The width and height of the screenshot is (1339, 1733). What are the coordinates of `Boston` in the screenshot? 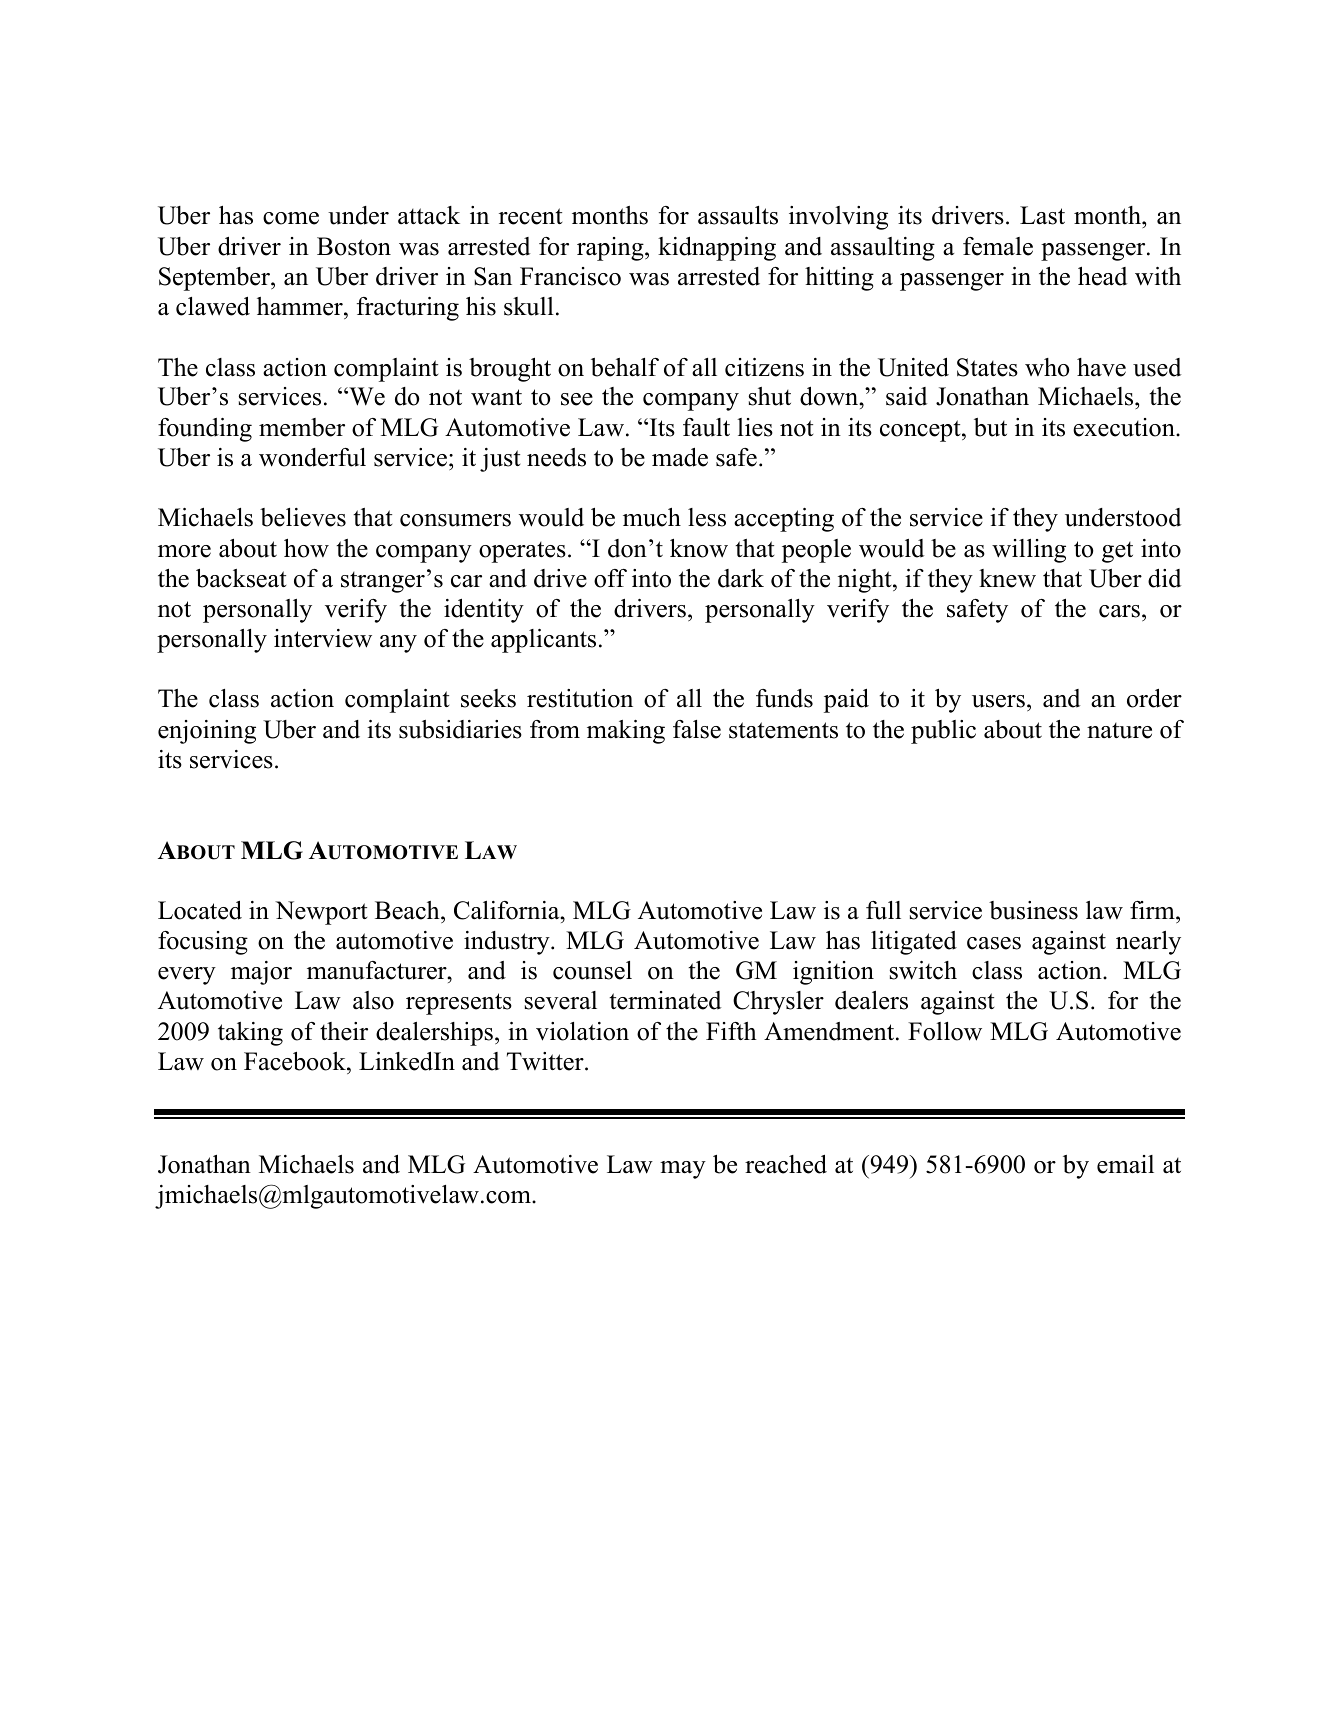 It's located at (354, 246).
